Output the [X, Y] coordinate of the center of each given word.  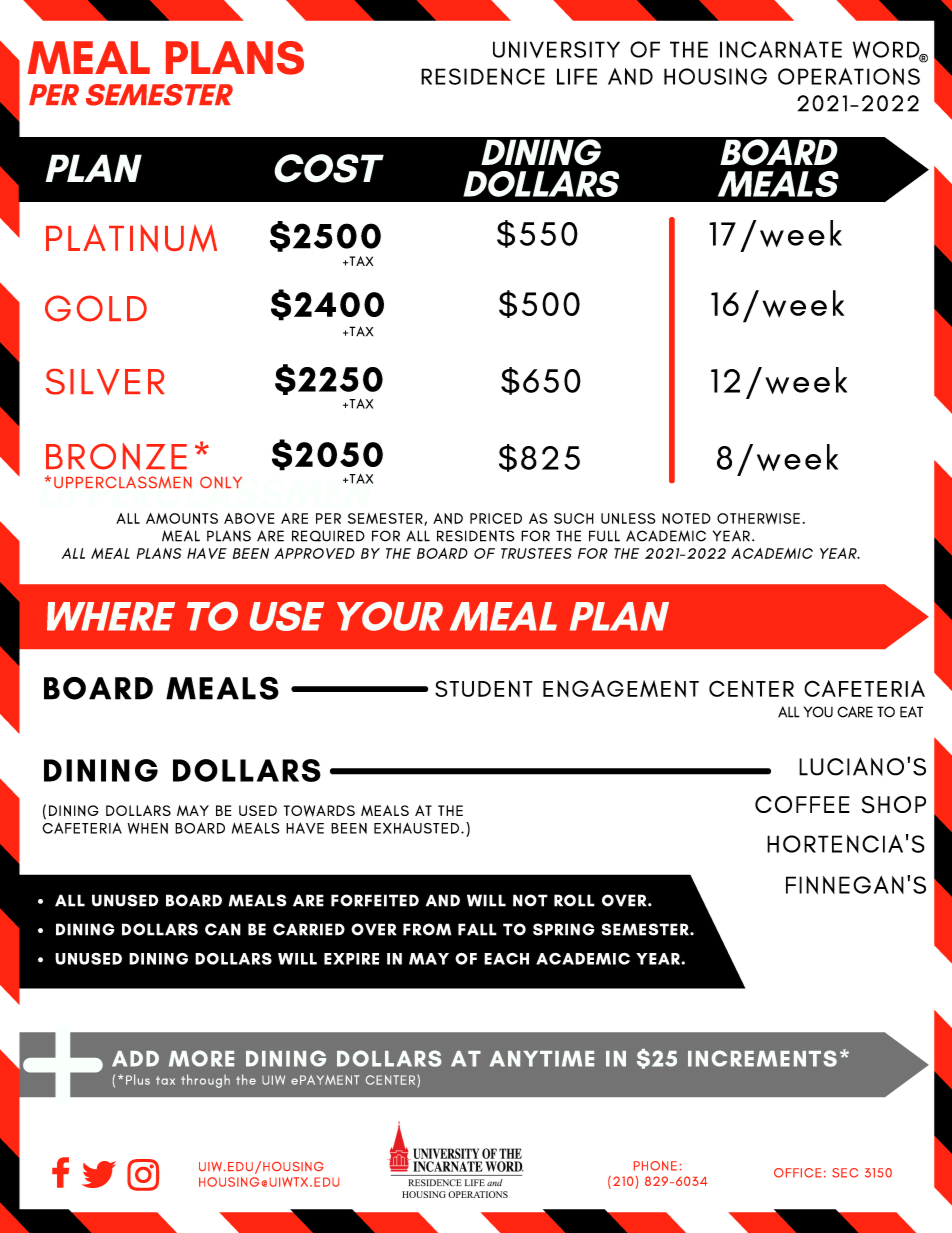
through [205, 1081]
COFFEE [802, 804]
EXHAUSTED [416, 828]
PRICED [496, 518]
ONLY [221, 482]
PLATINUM [131, 238]
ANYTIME [542, 1059]
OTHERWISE [758, 519]
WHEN [148, 828]
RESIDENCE [483, 76]
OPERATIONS [849, 76]
